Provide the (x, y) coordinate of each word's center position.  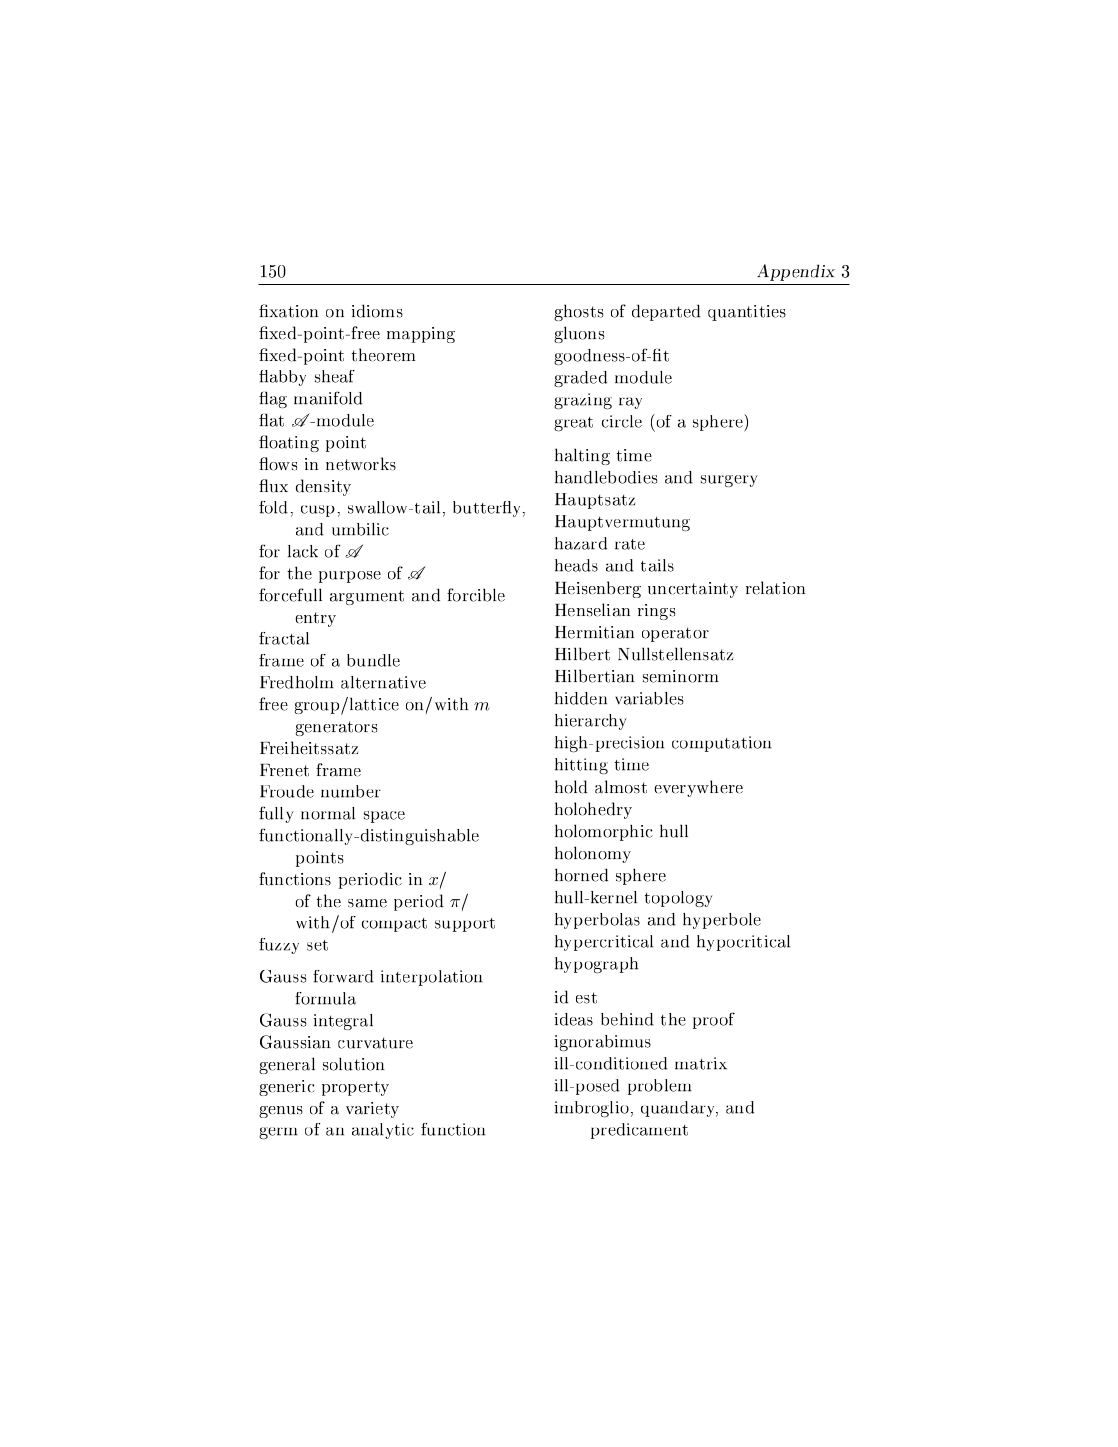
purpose (350, 577)
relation (775, 588)
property (355, 1088)
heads (576, 565)
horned (581, 875)
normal (328, 813)
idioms (377, 311)
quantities (747, 313)
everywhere (699, 788)
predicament (639, 1131)
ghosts (578, 312)
